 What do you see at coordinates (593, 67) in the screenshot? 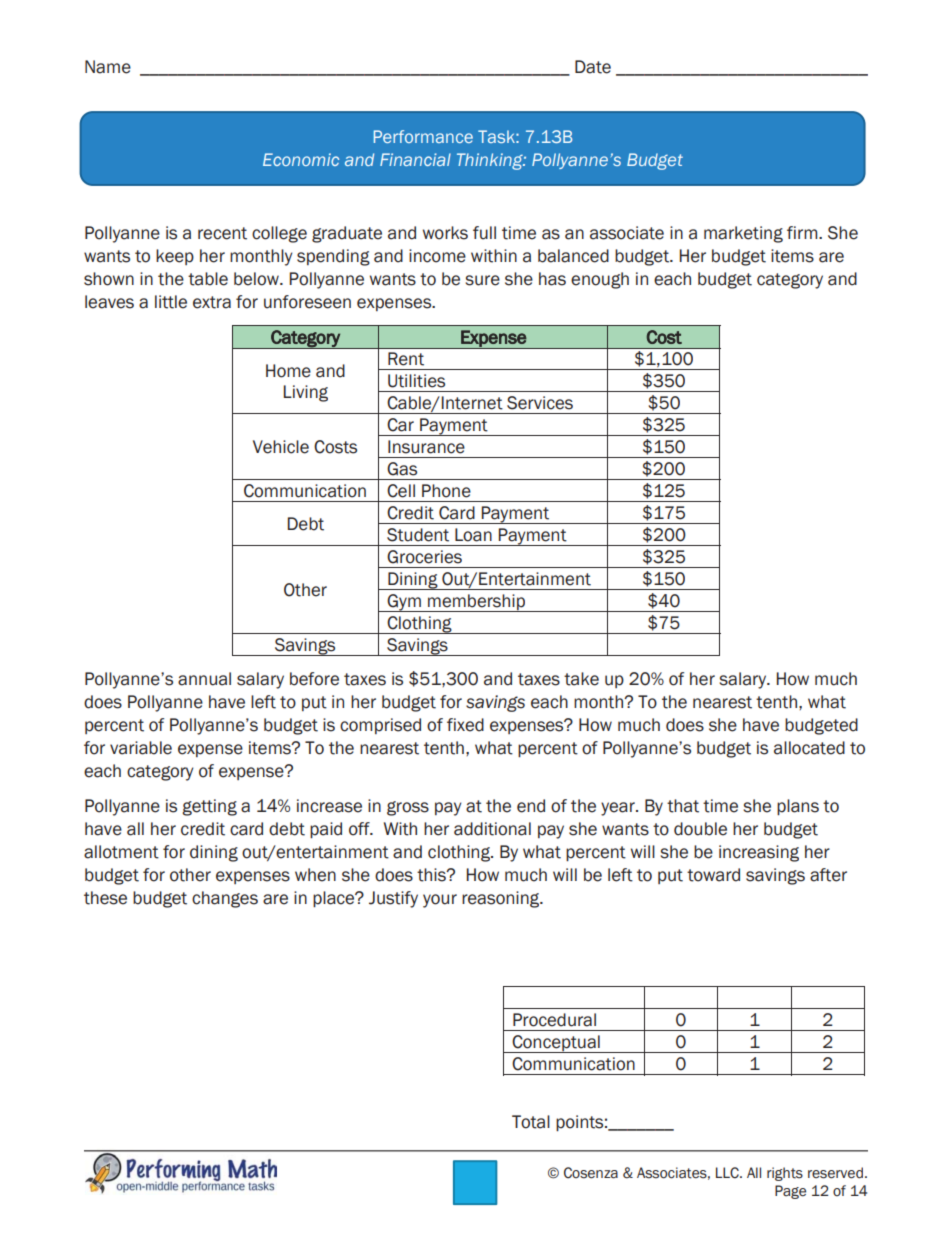
I see `Date` at bounding box center [593, 67].
